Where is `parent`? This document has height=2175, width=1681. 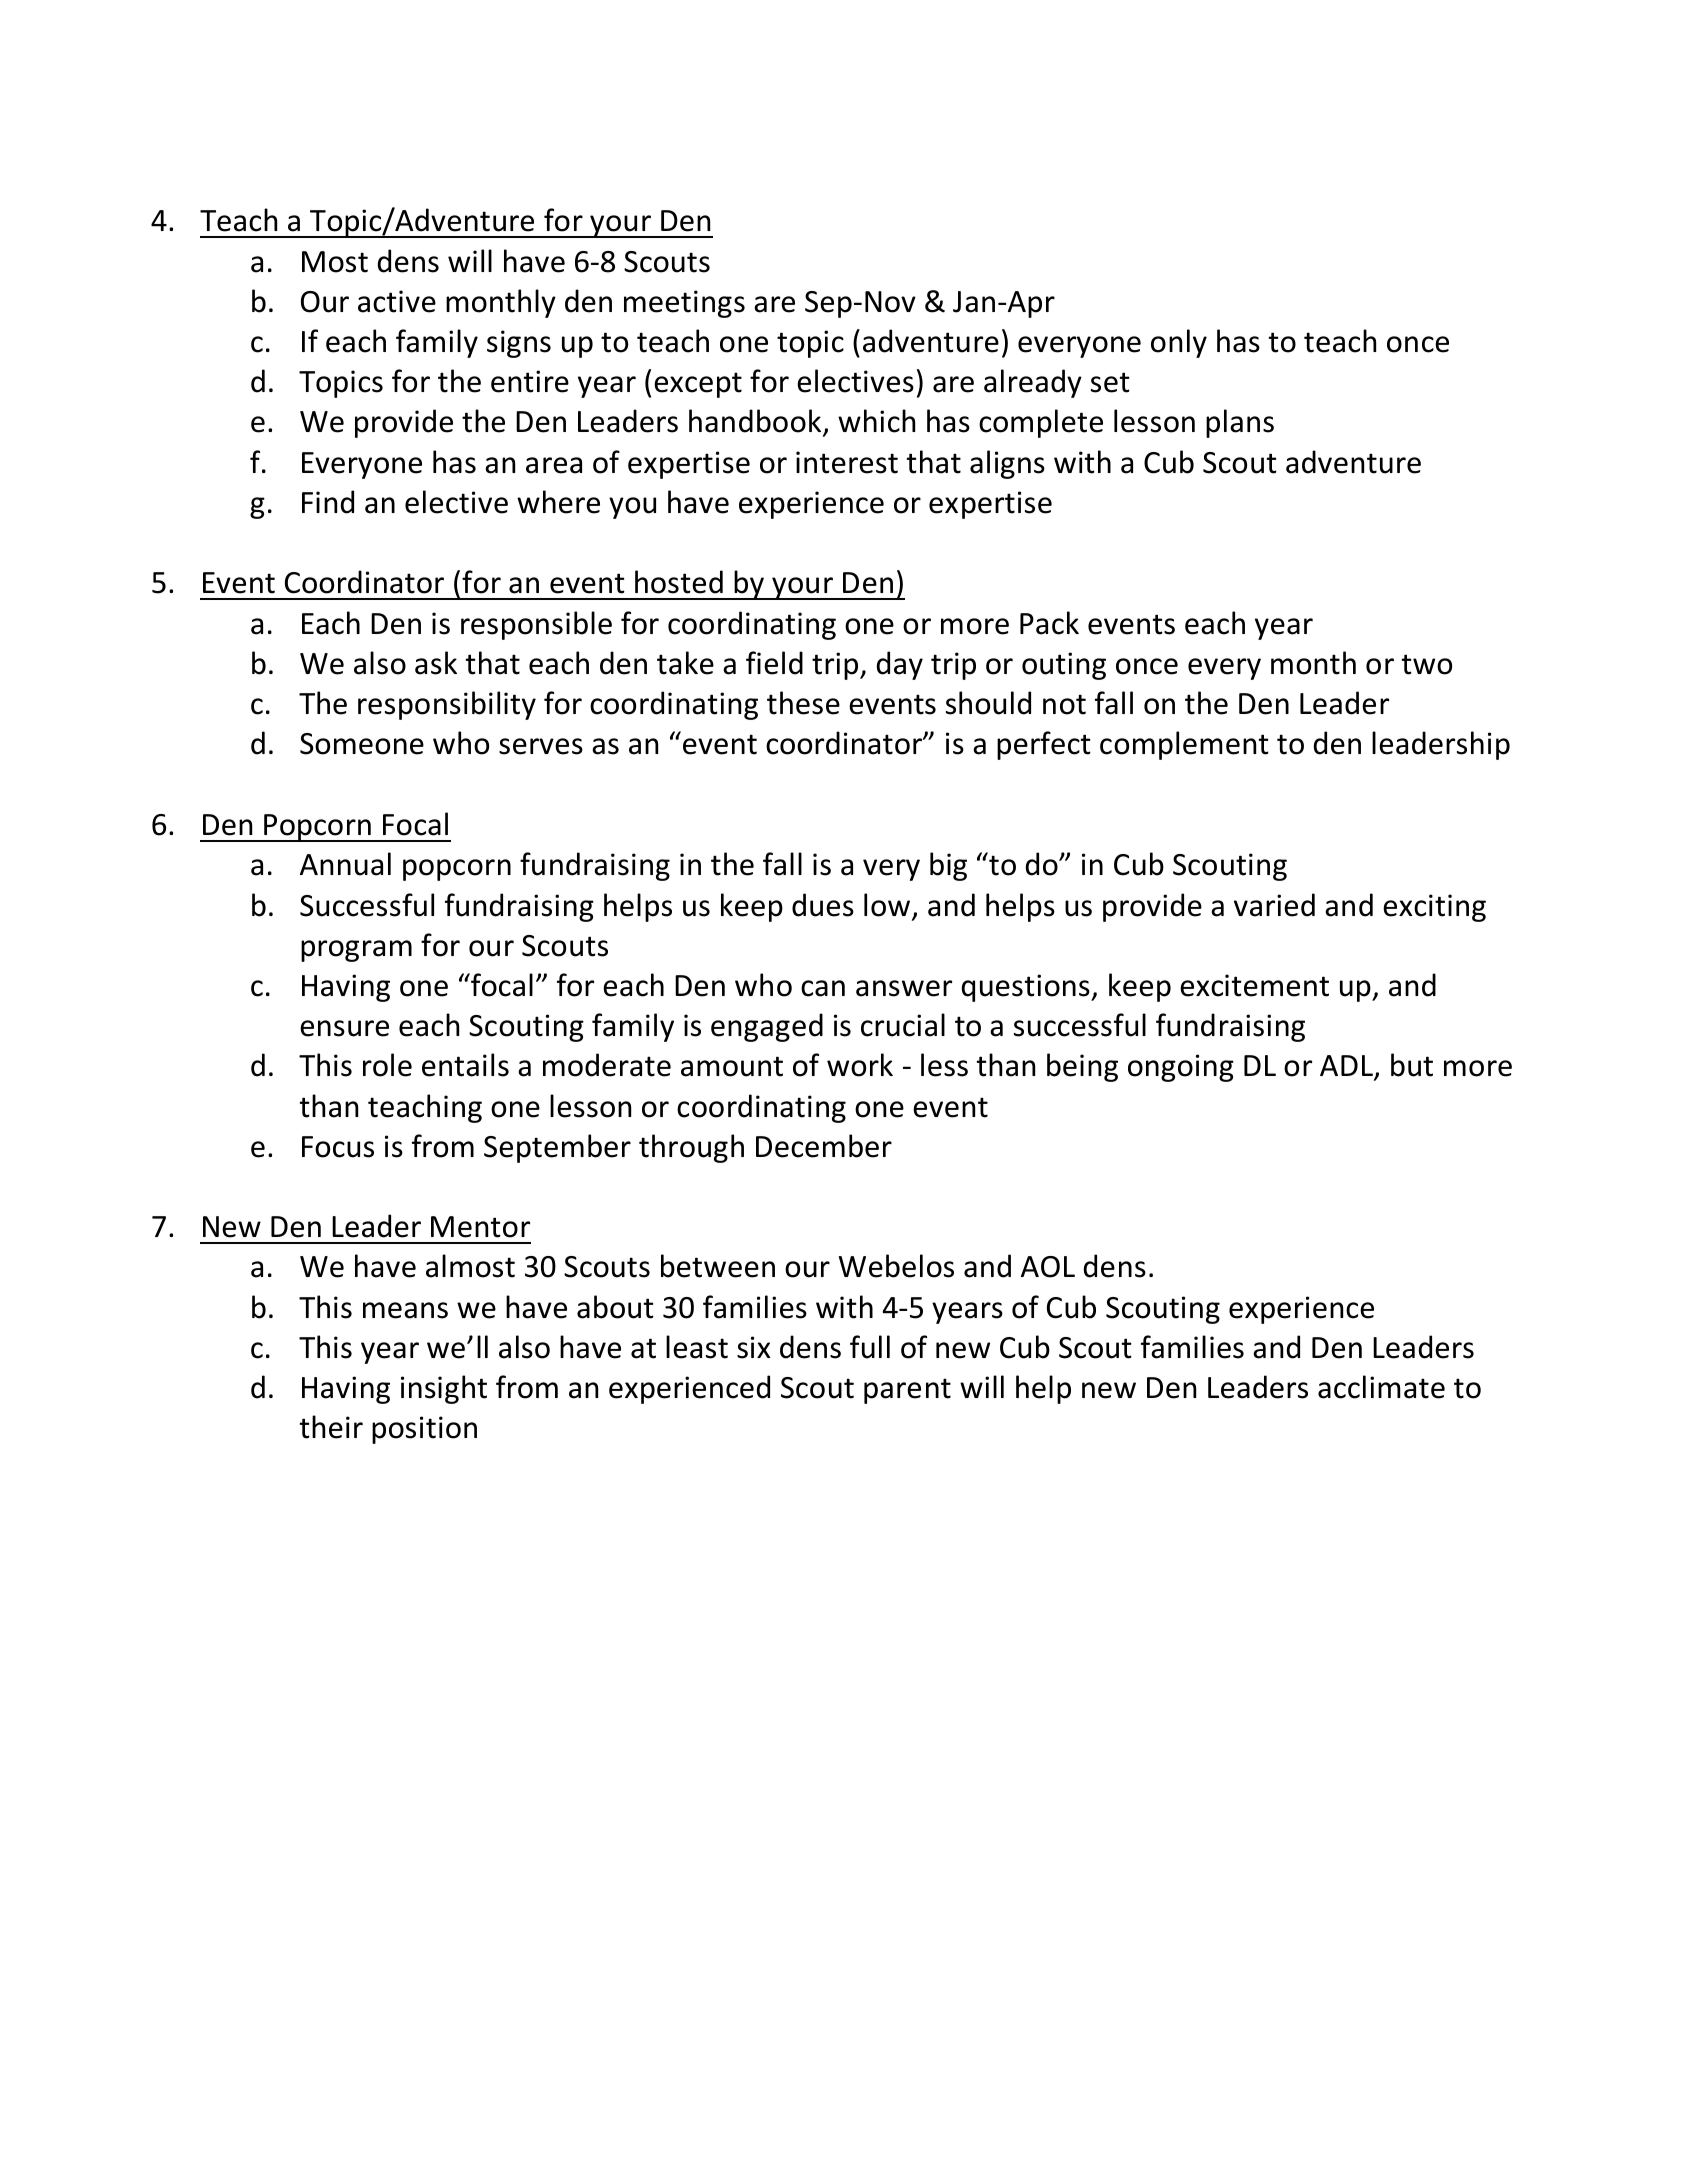 parent is located at coordinates (907, 1391).
